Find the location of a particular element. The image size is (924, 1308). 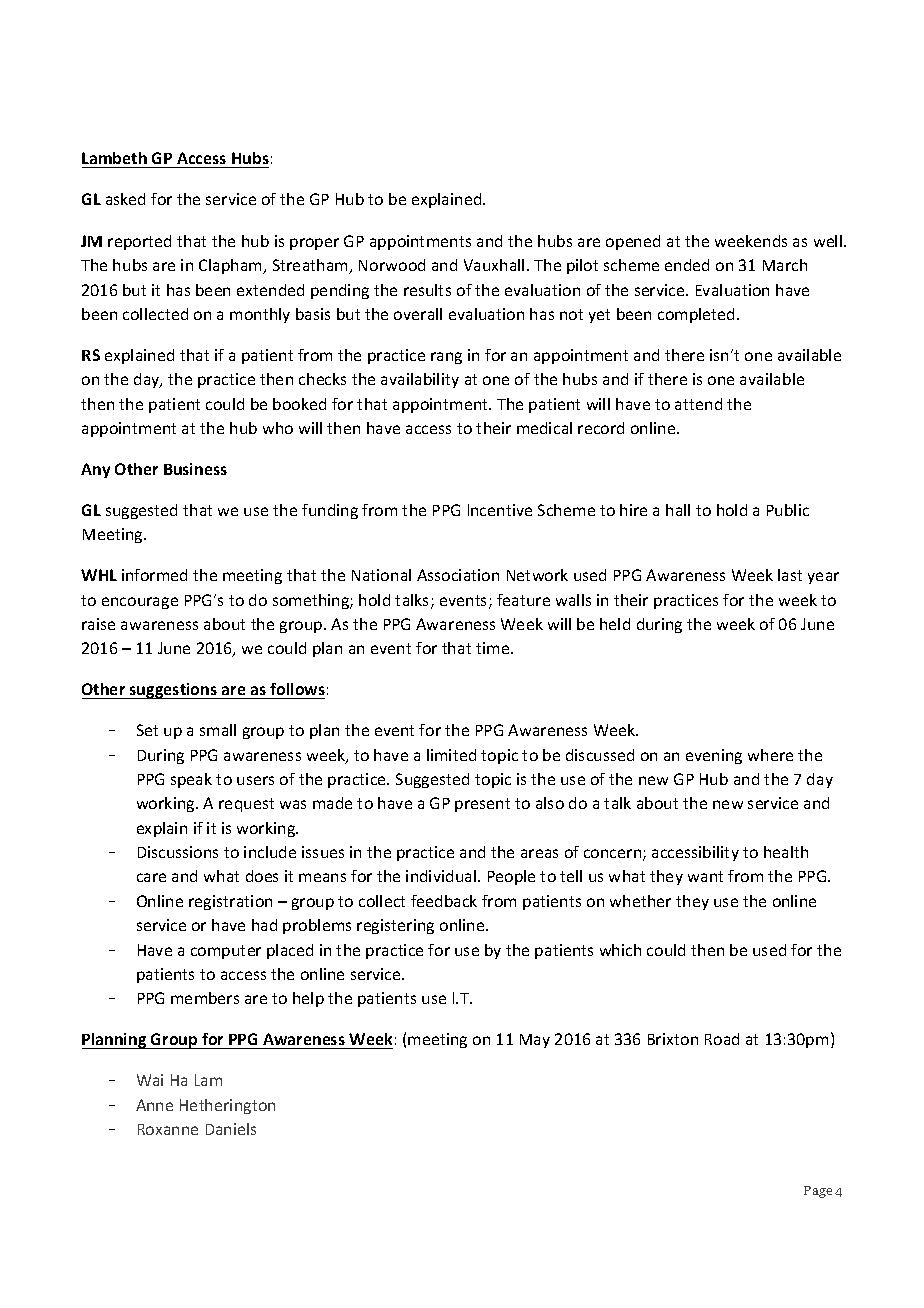

asked is located at coordinates (125, 199).
